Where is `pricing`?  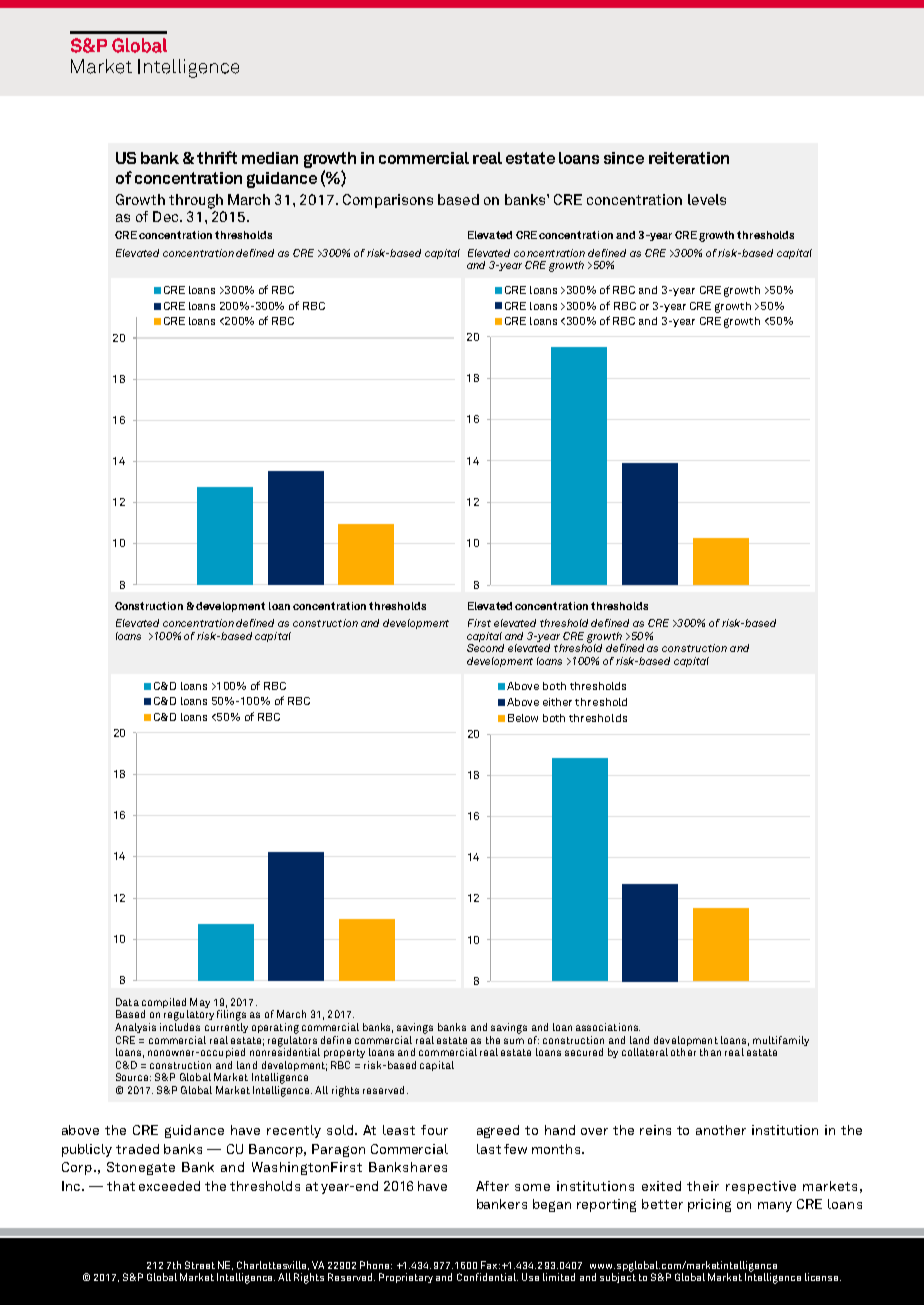 pricing is located at coordinates (709, 1205).
